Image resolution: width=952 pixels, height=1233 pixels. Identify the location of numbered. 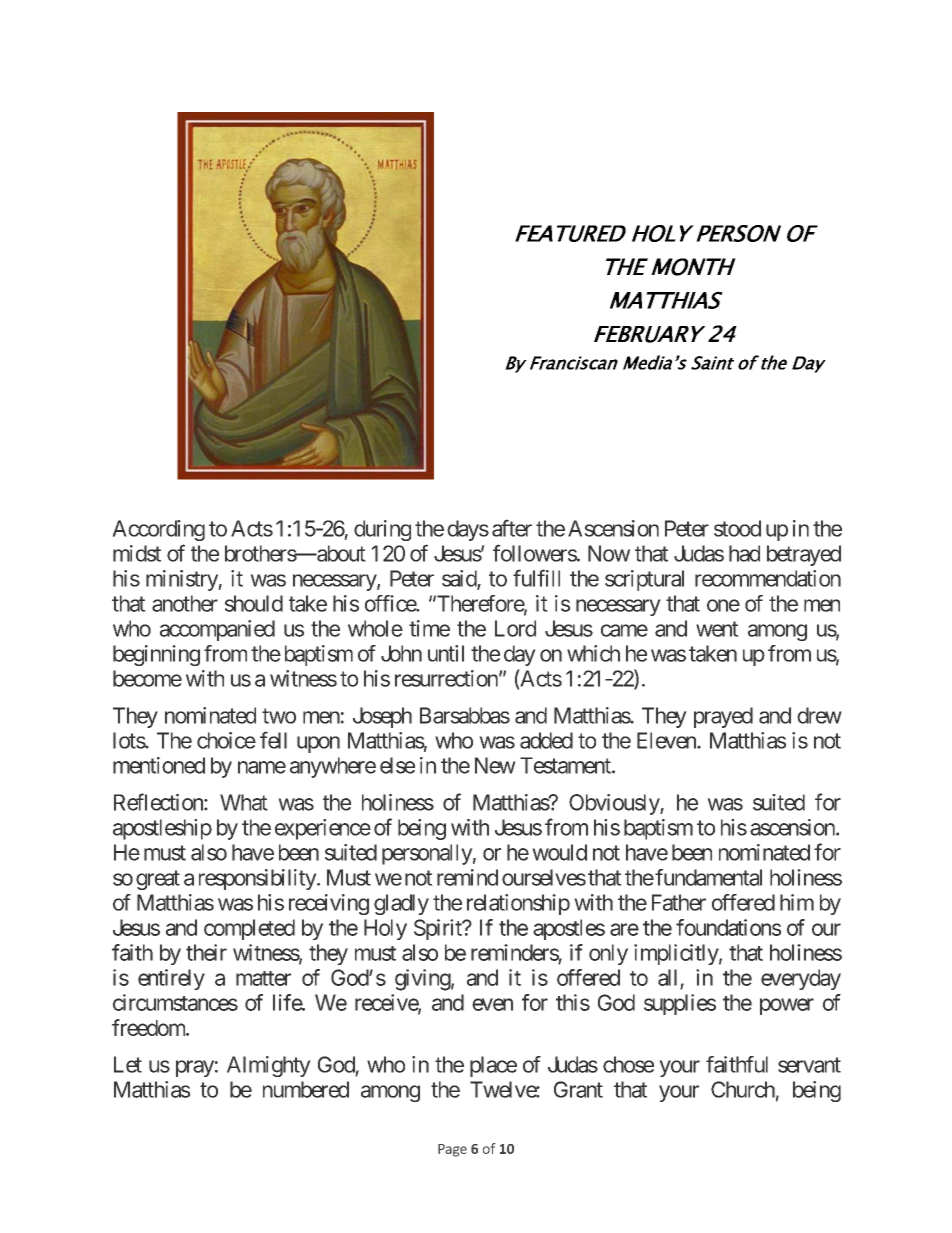
(306, 1089).
